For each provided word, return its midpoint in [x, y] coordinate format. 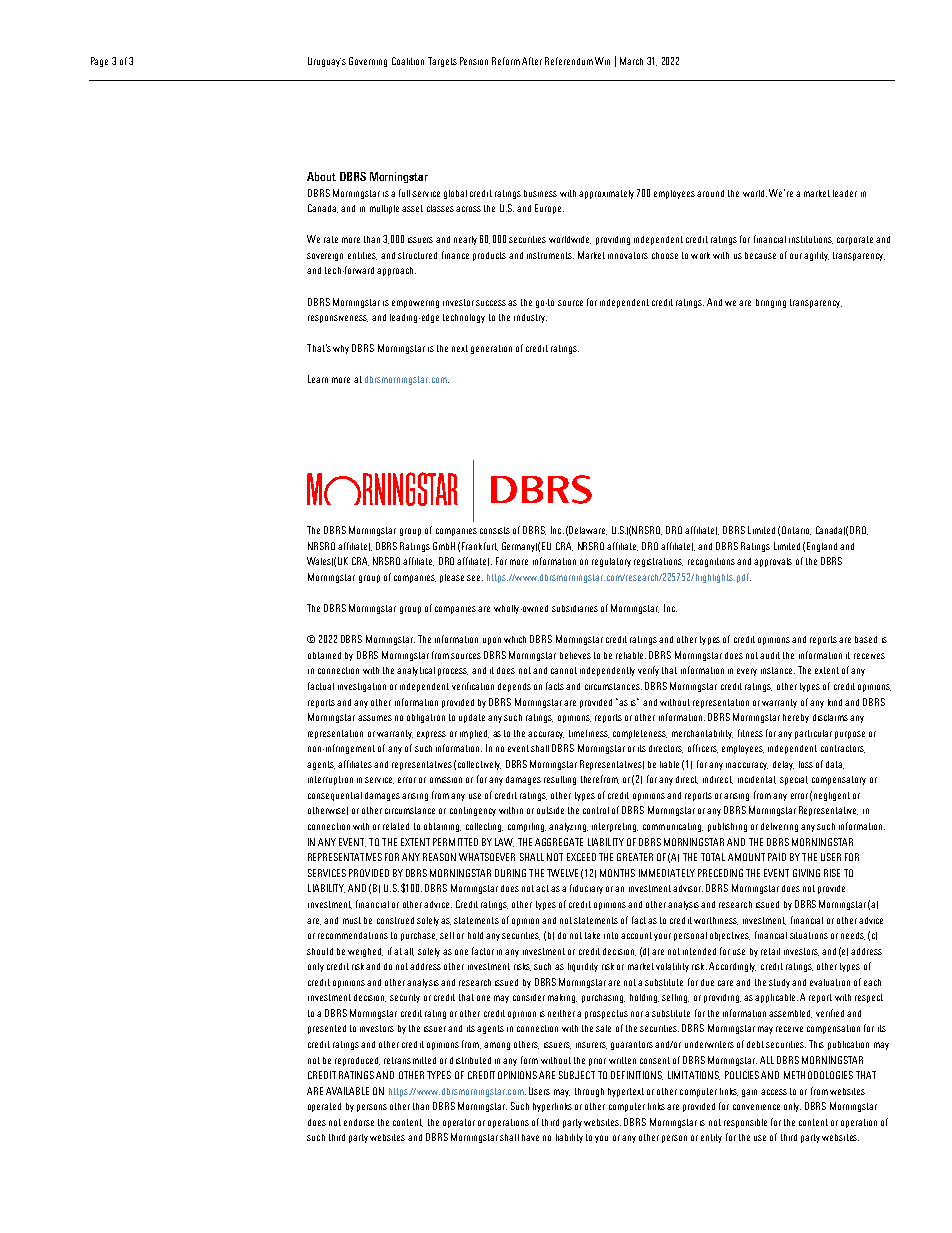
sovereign [325, 257]
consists [495, 530]
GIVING [806, 873]
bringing [771, 303]
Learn [318, 379]
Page [99, 62]
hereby [796, 718]
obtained [324, 655]
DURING [510, 873]
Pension [474, 61]
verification [473, 686]
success [491, 303]
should [320, 951]
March [631, 61]
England [822, 547]
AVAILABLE [347, 1091]
